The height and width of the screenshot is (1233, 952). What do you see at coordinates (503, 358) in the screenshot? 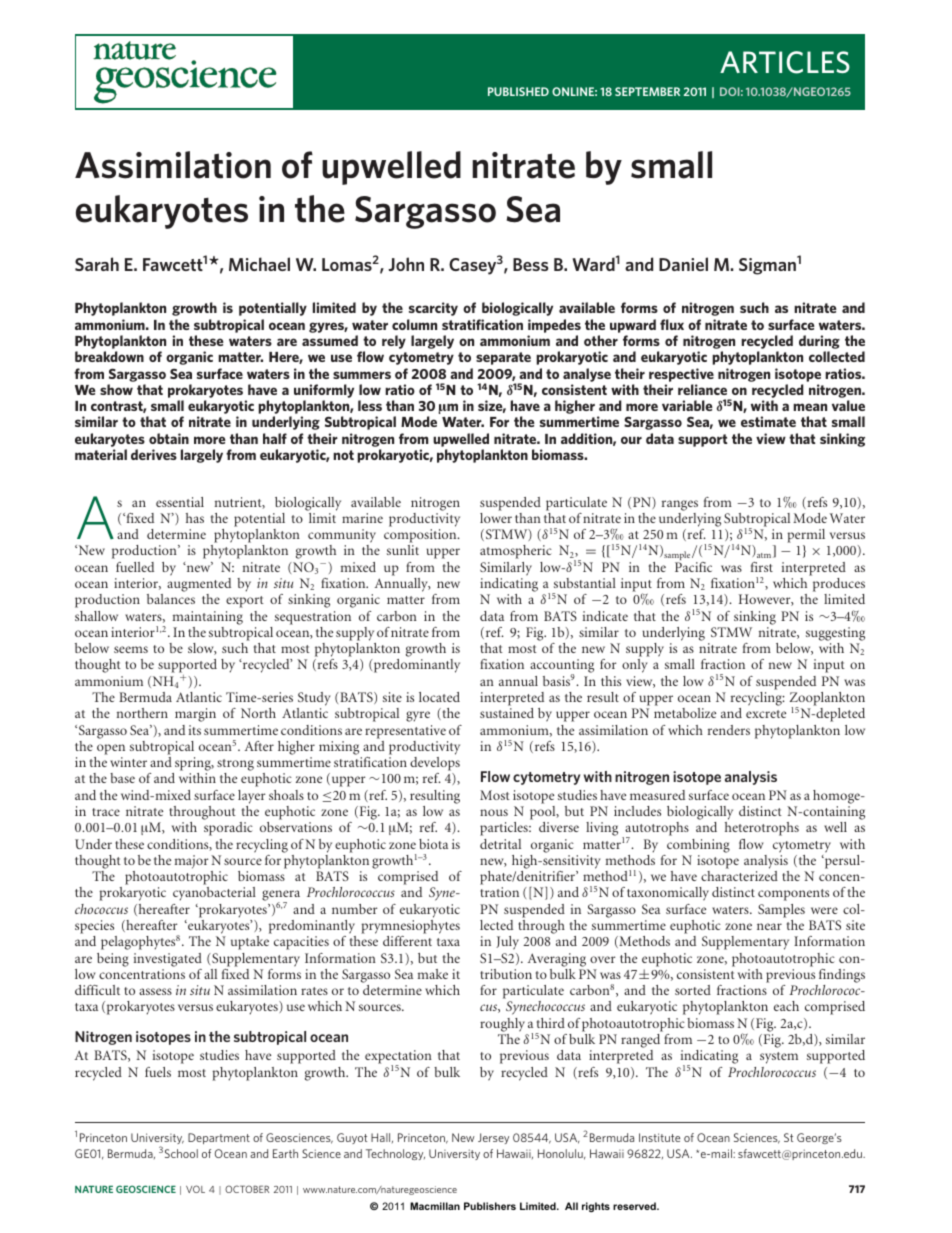
I see `separate` at bounding box center [503, 358].
